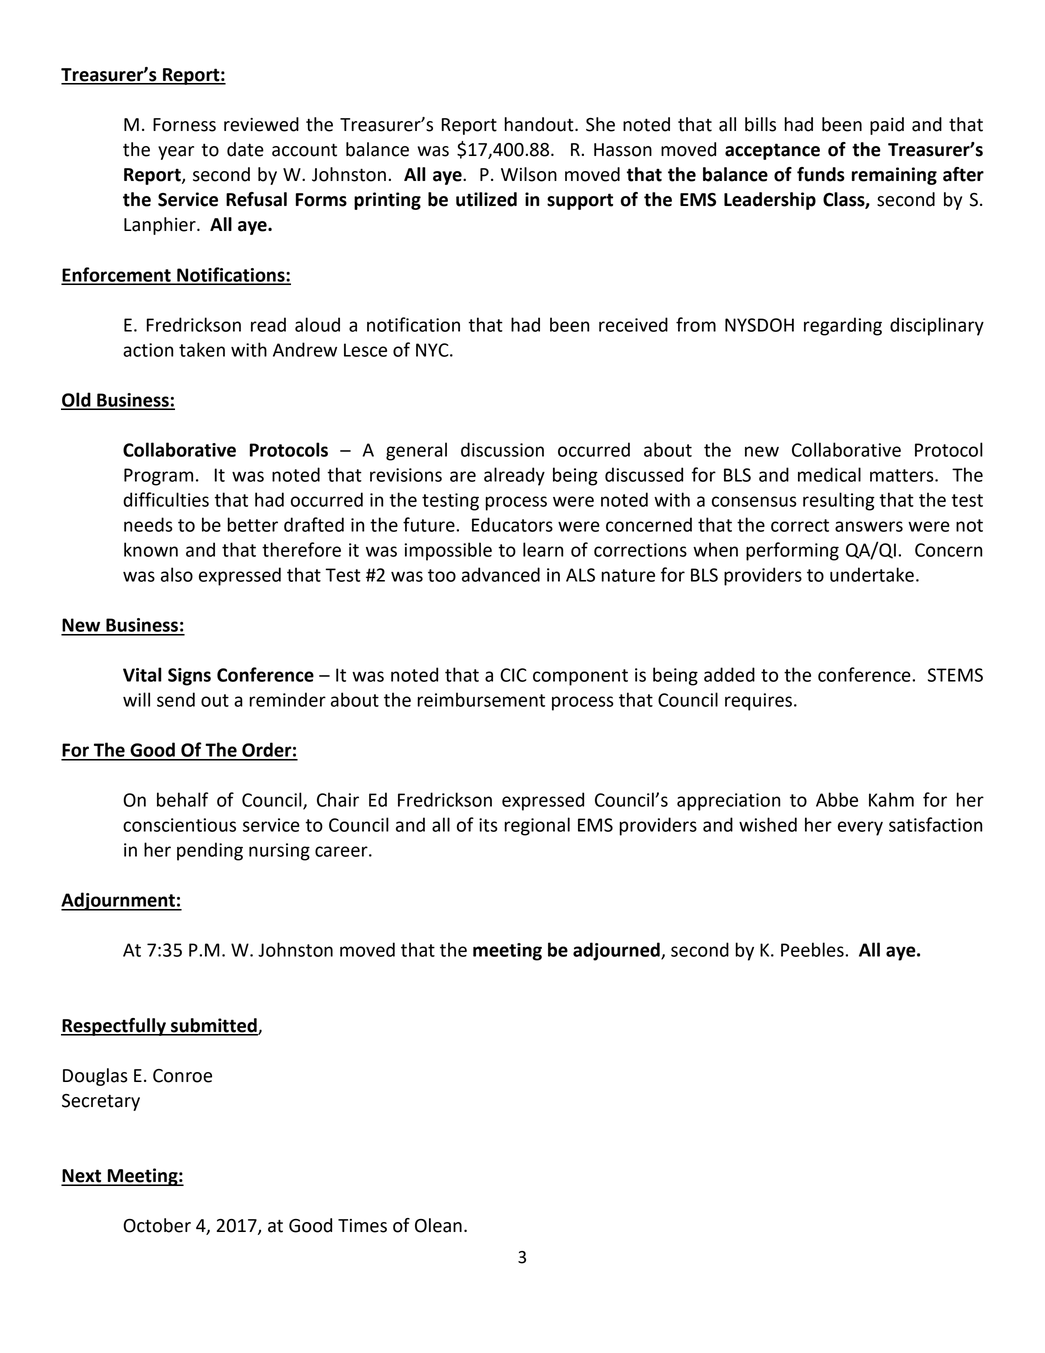 This document has width=1045, height=1353. What do you see at coordinates (166, 499) in the document?
I see `difficulties` at bounding box center [166, 499].
